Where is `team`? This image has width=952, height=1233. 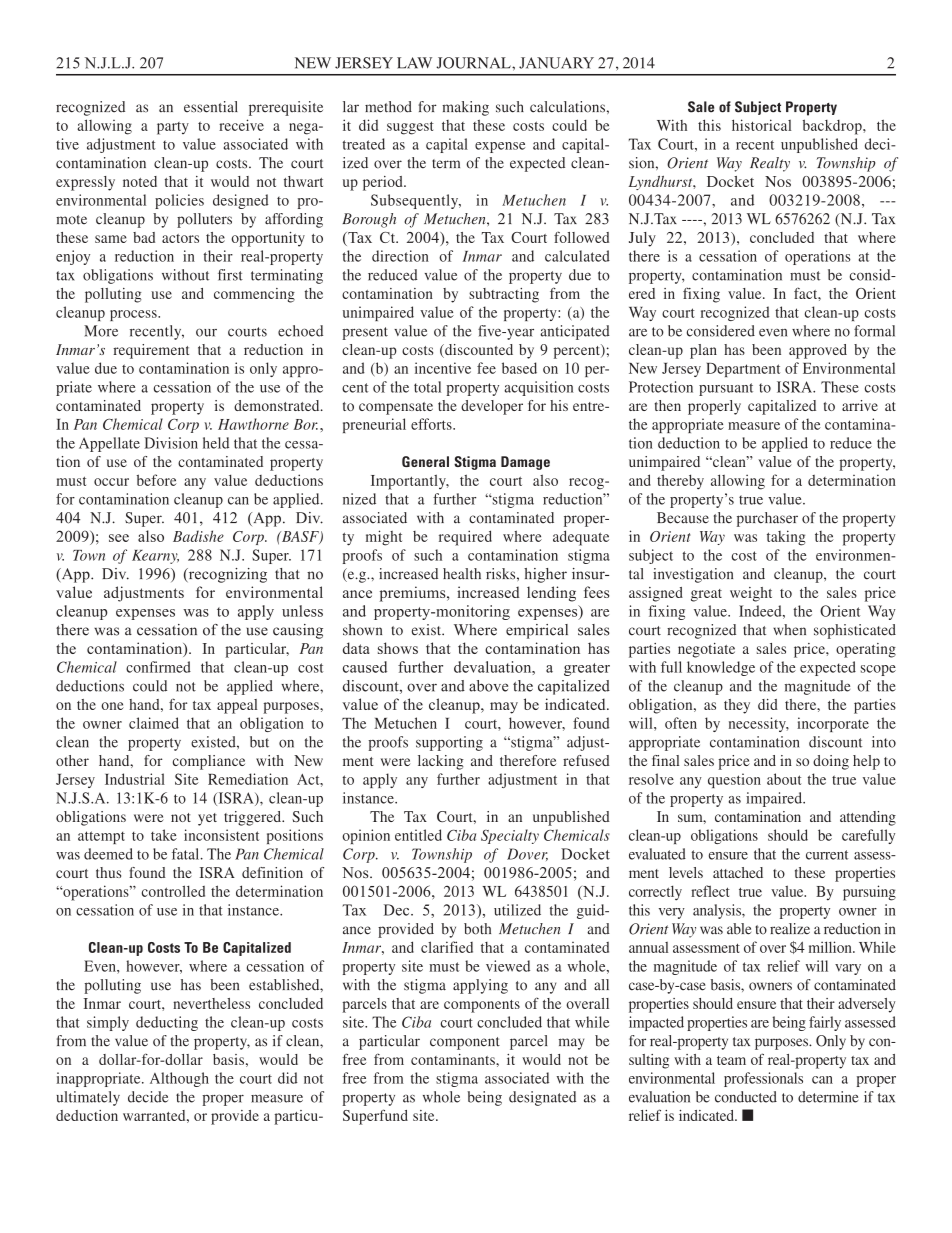 team is located at coordinates (731, 1060).
